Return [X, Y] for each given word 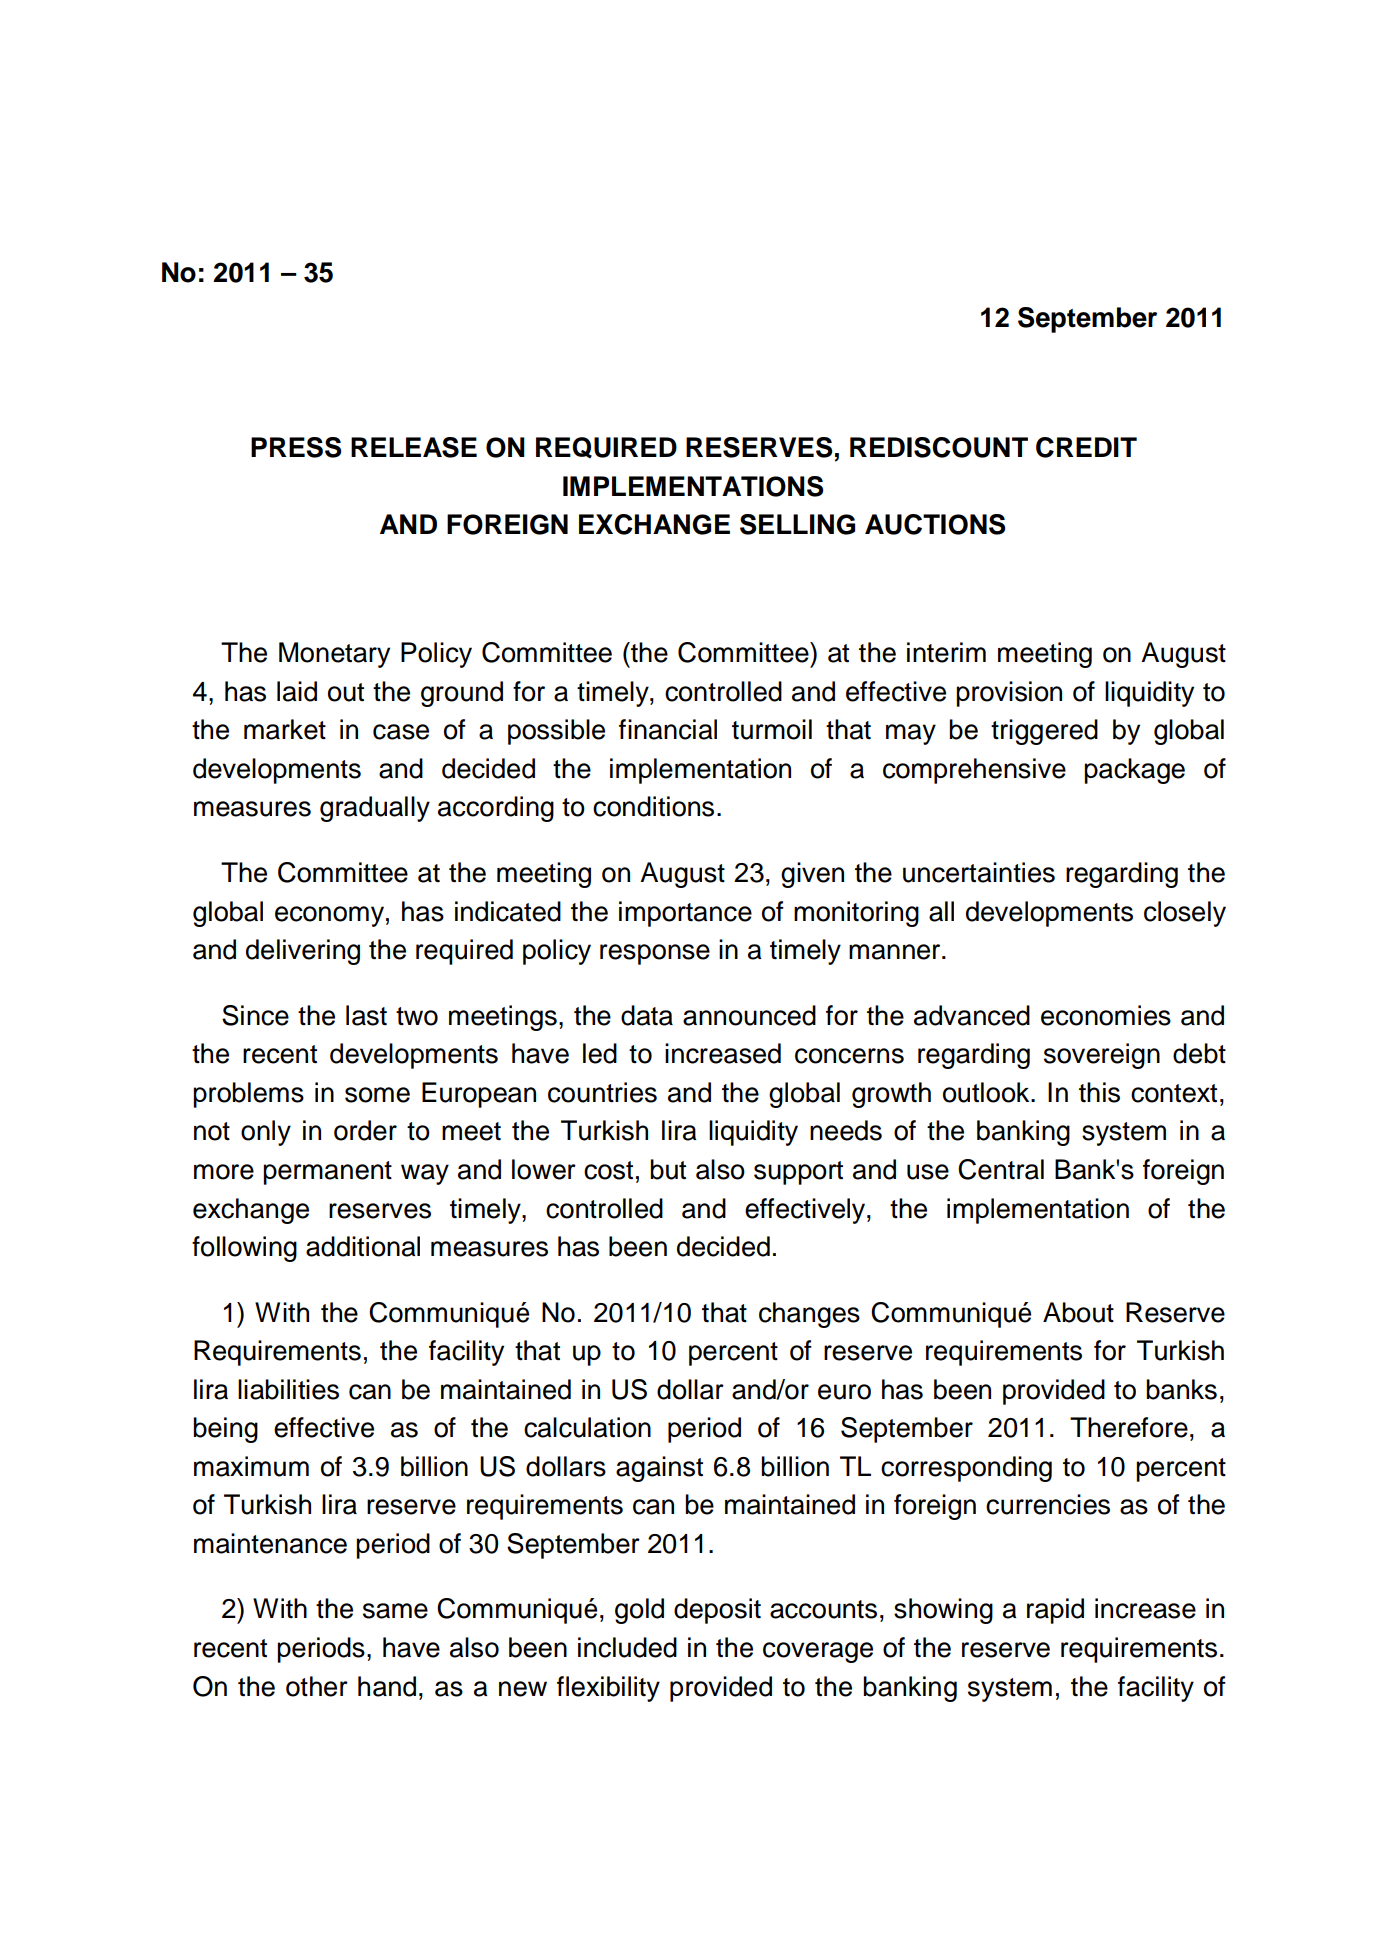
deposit [717, 1611]
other [317, 1686]
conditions [653, 806]
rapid [1055, 1611]
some [377, 1095]
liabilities [288, 1389]
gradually [375, 809]
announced [749, 1015]
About [1078, 1312]
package [1134, 771]
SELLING [797, 524]
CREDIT [1086, 447]
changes [809, 1315]
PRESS [296, 447]
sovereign [1102, 1056]
